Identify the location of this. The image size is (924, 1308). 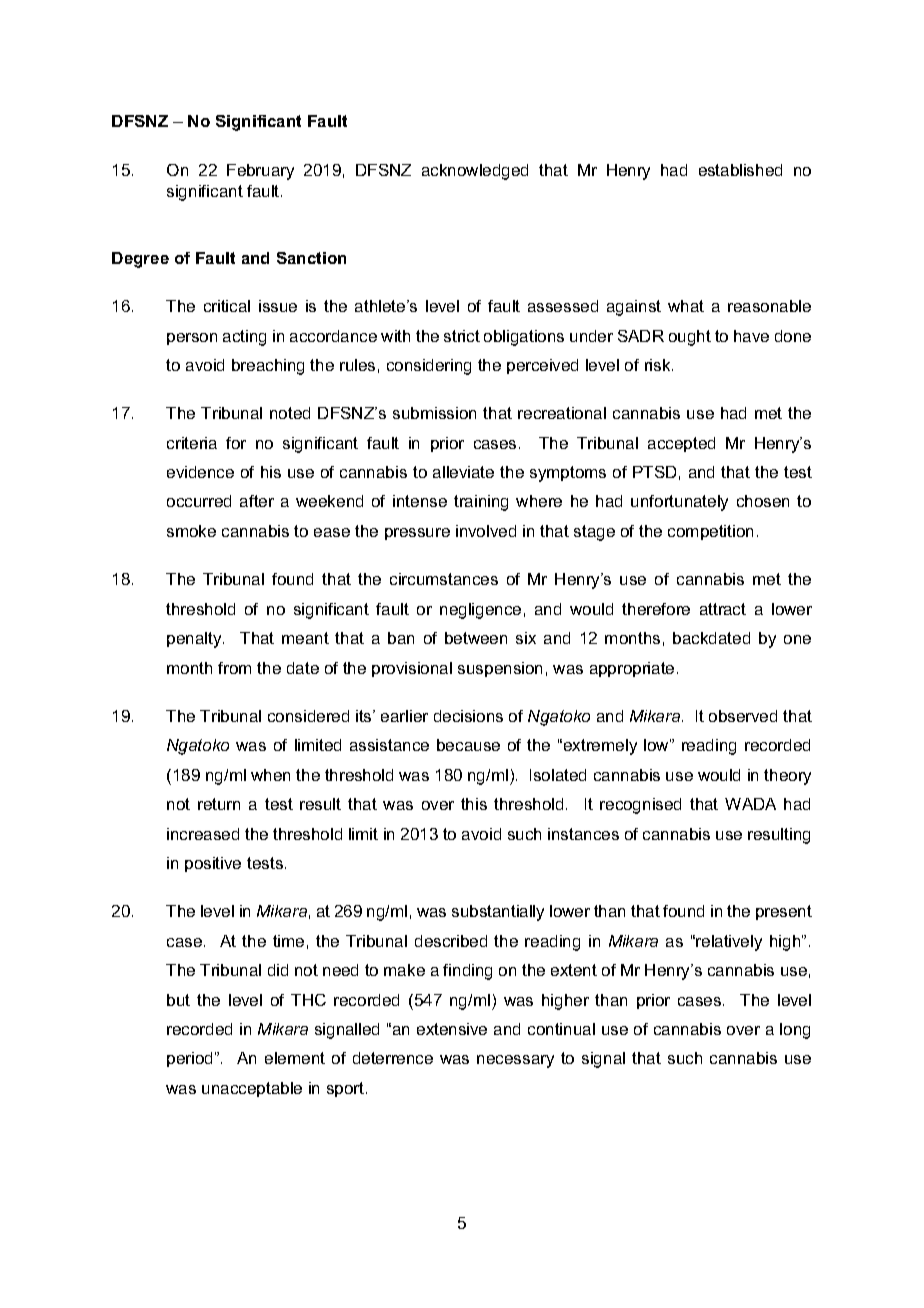
(474, 804).
